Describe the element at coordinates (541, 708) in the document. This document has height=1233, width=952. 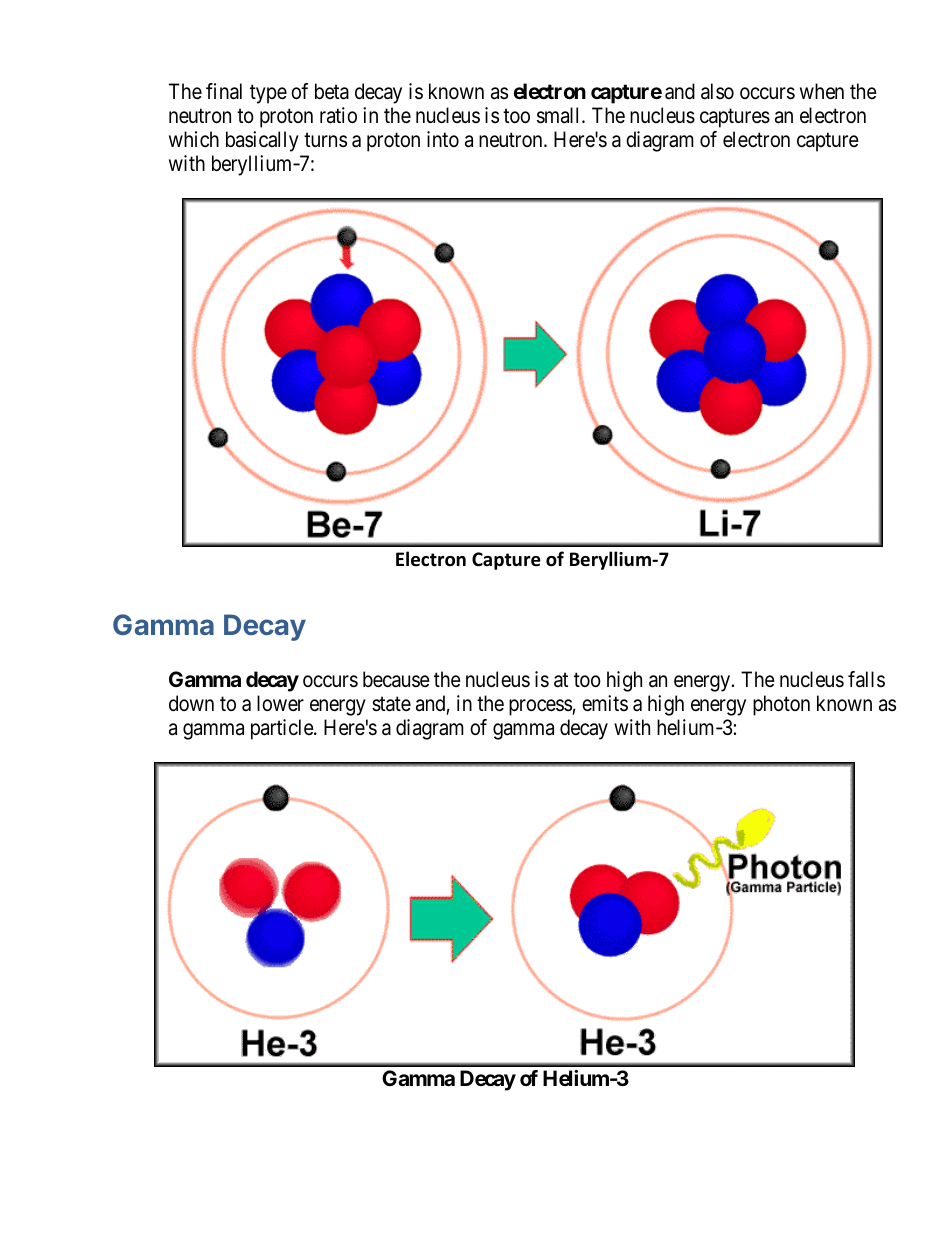
I see `process` at that location.
